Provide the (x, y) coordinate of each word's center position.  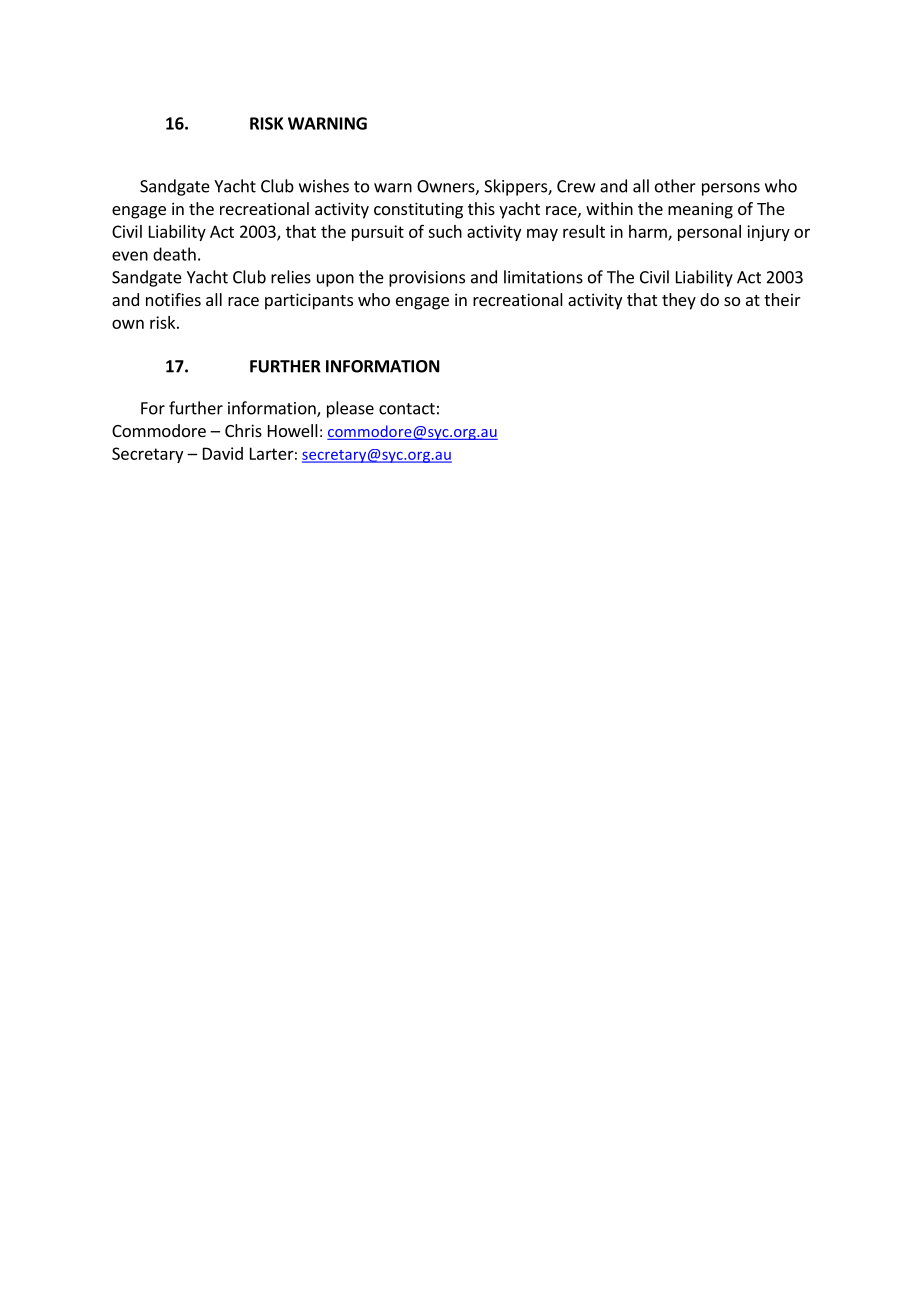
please (350, 409)
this (481, 208)
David (223, 453)
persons (731, 189)
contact (407, 409)
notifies (173, 299)
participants (309, 301)
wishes (324, 186)
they (679, 301)
